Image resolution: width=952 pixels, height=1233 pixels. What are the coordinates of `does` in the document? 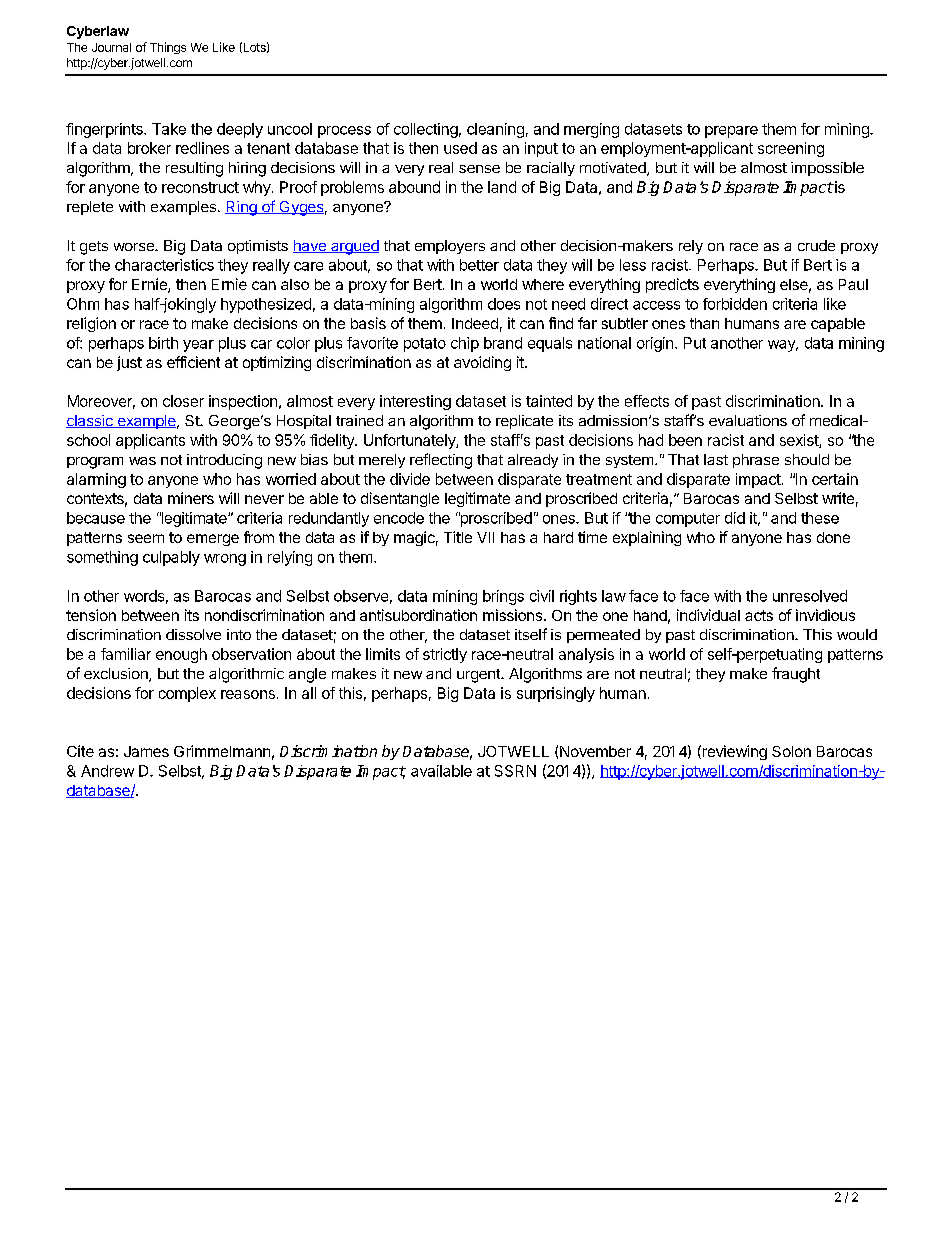 It's located at (504, 304).
